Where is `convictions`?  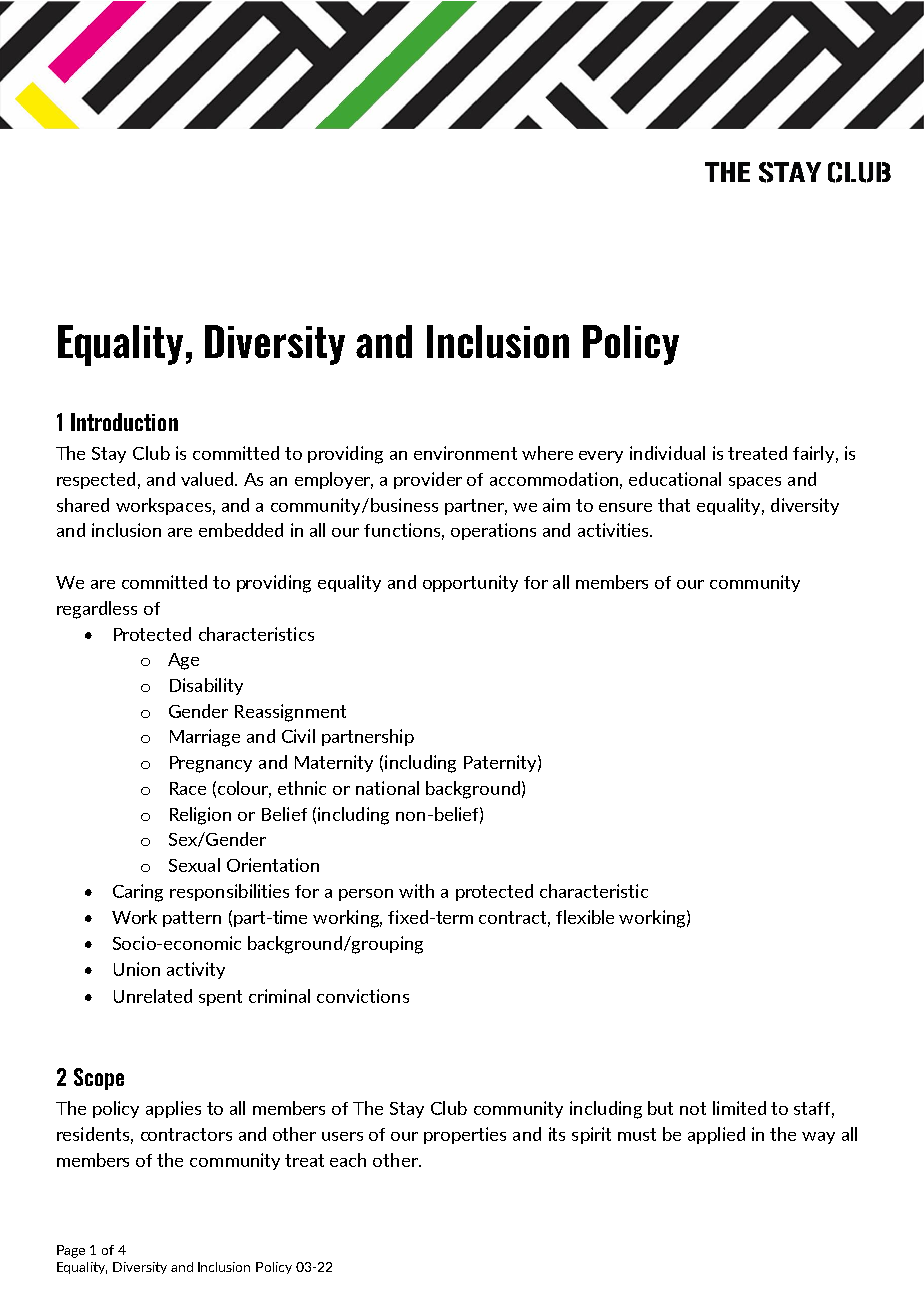 convictions is located at coordinates (363, 996).
